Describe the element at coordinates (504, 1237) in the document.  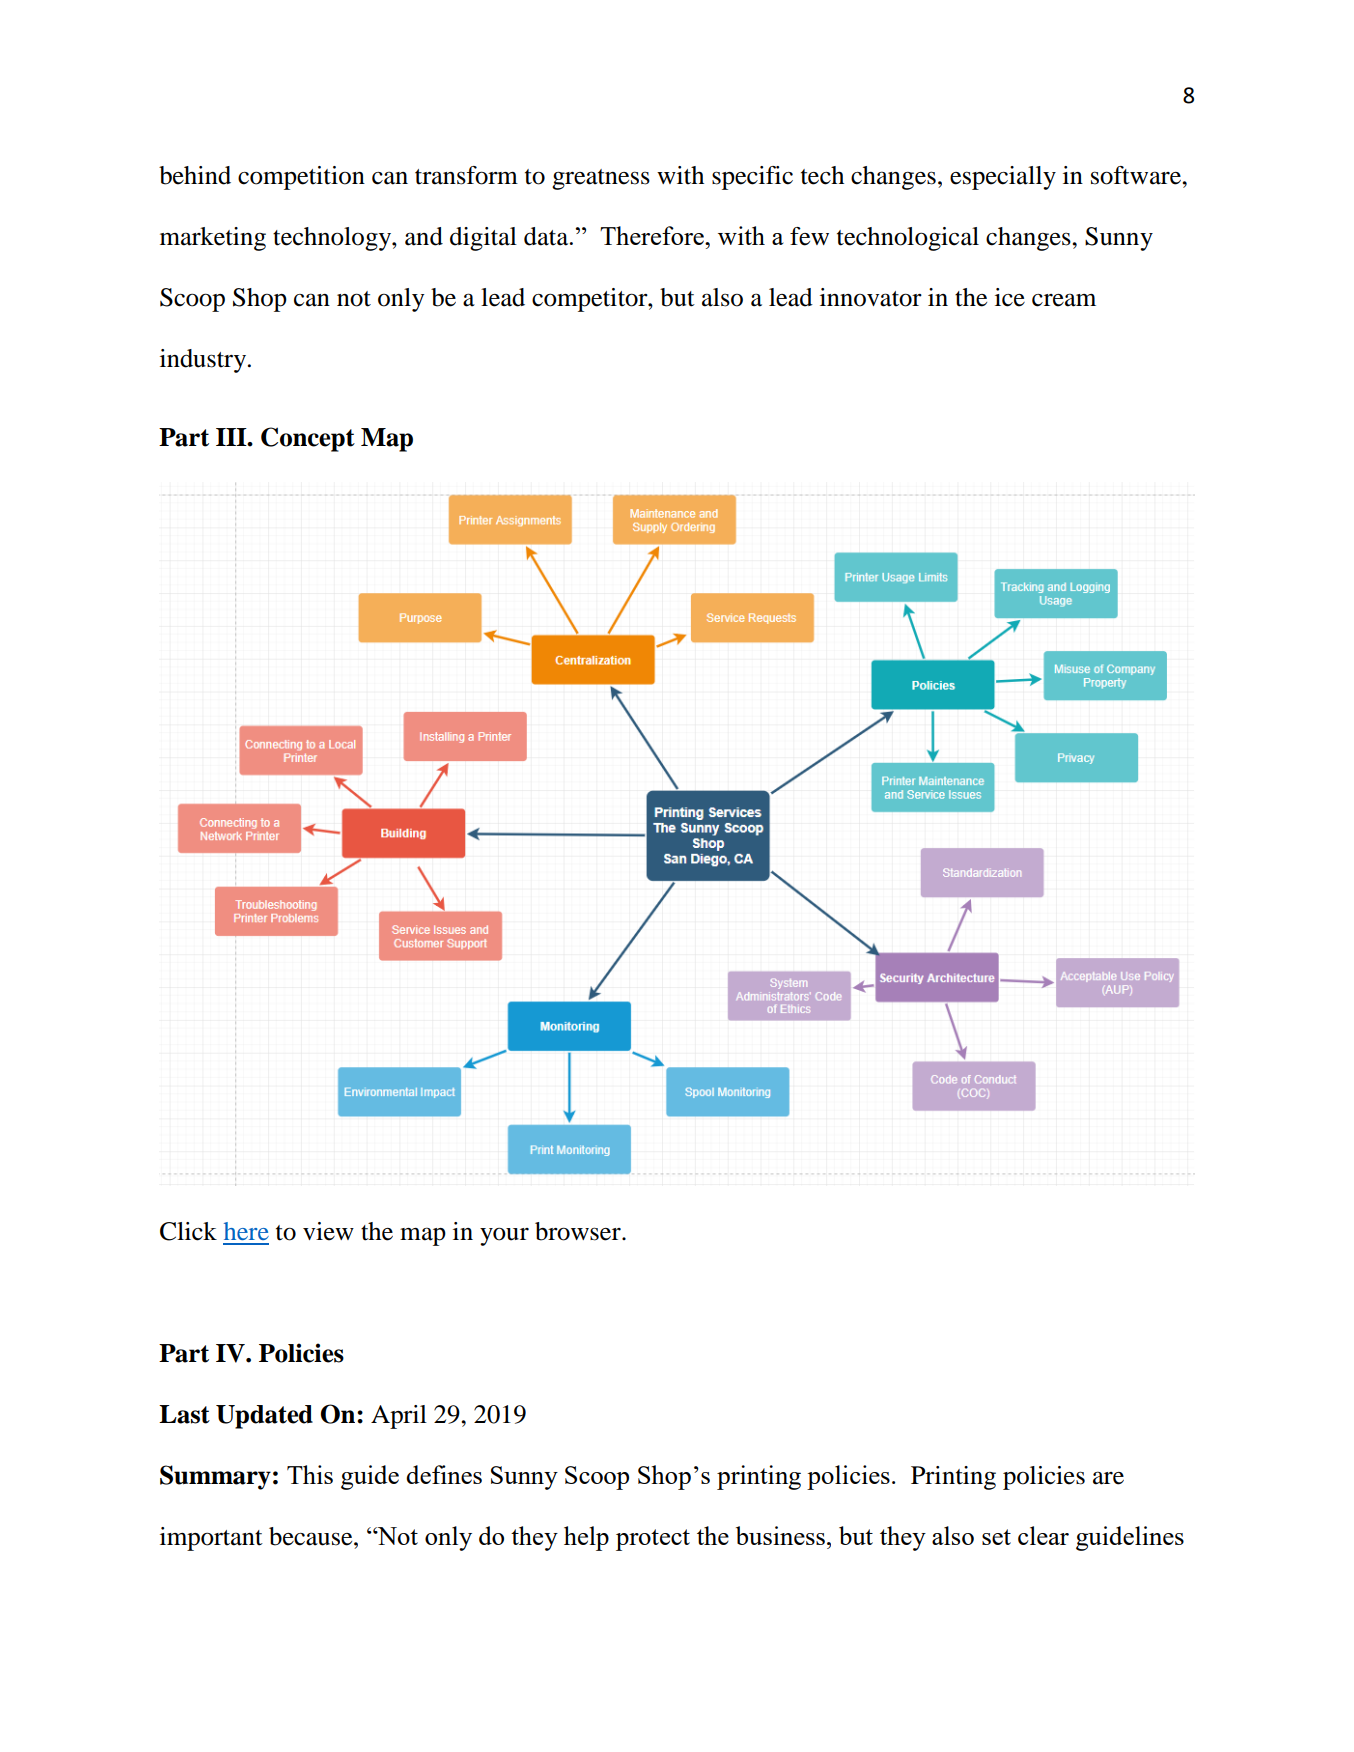
I see `your` at that location.
